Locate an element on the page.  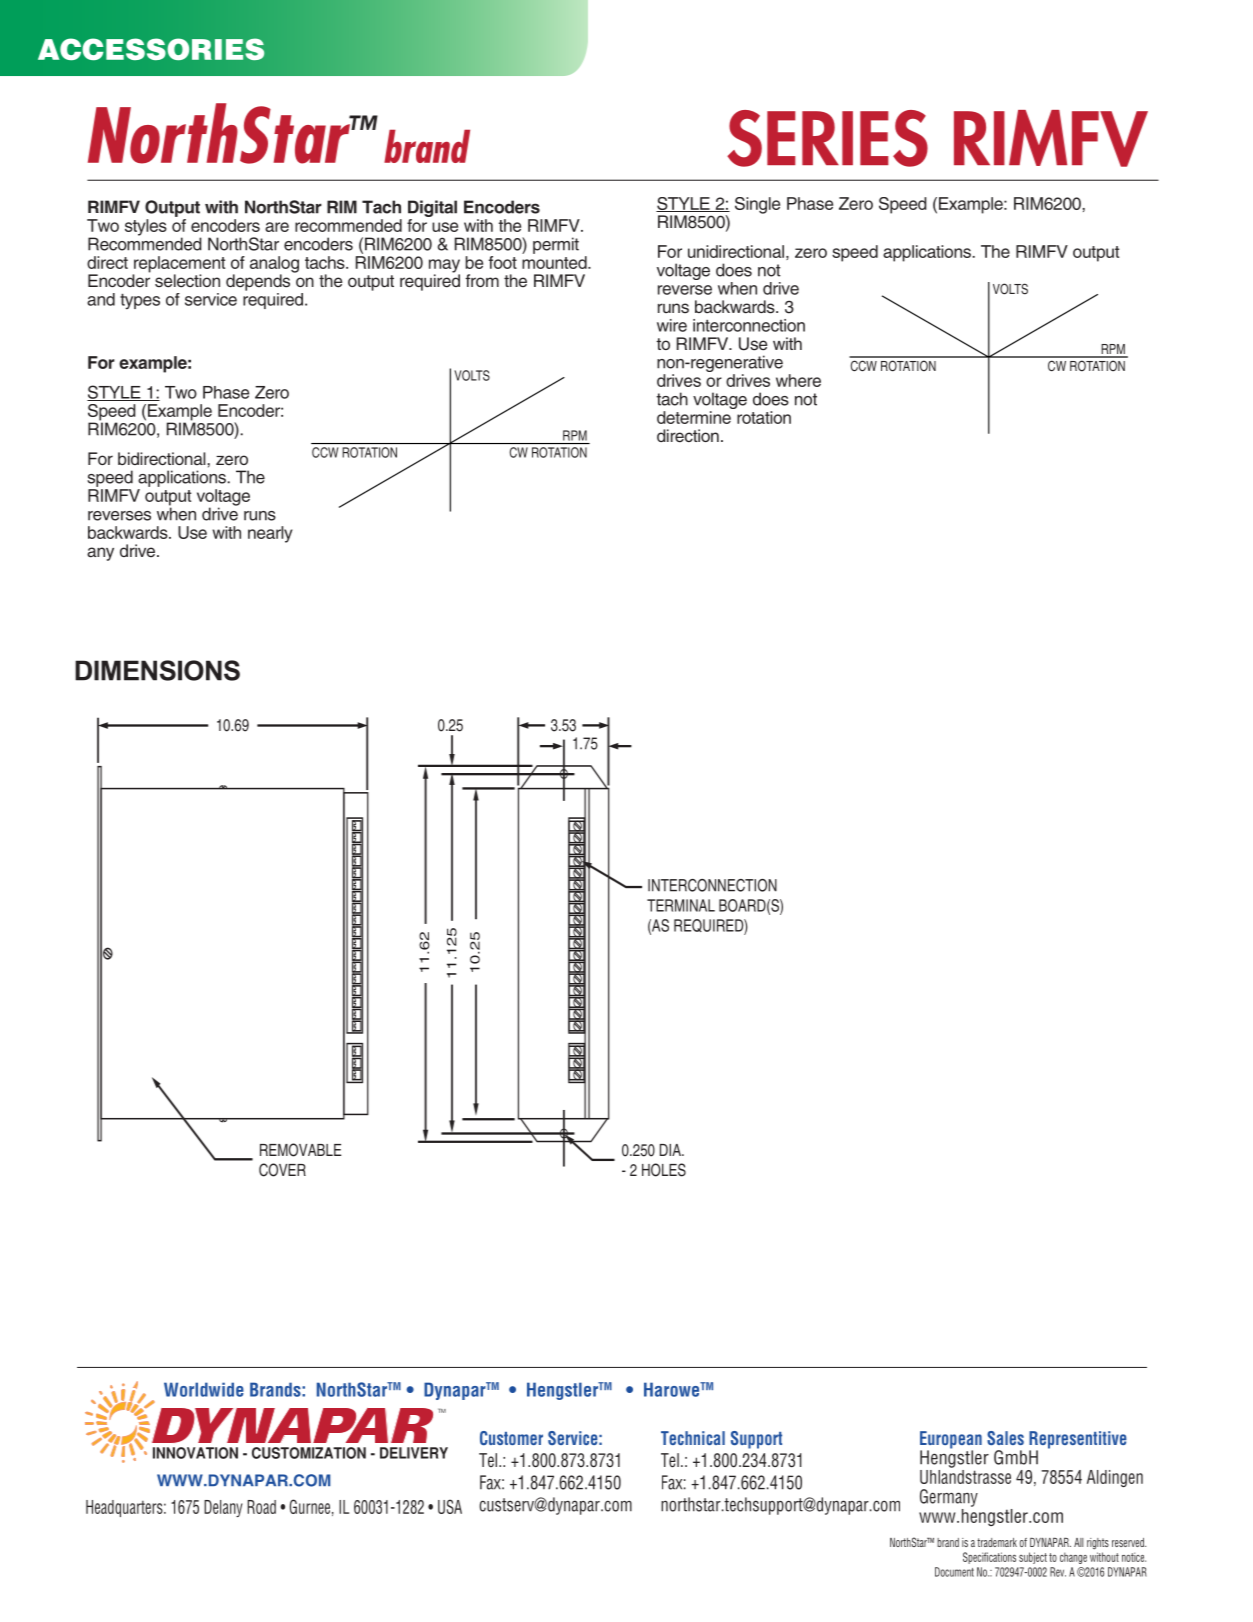
SERIES is located at coordinates (827, 138).
